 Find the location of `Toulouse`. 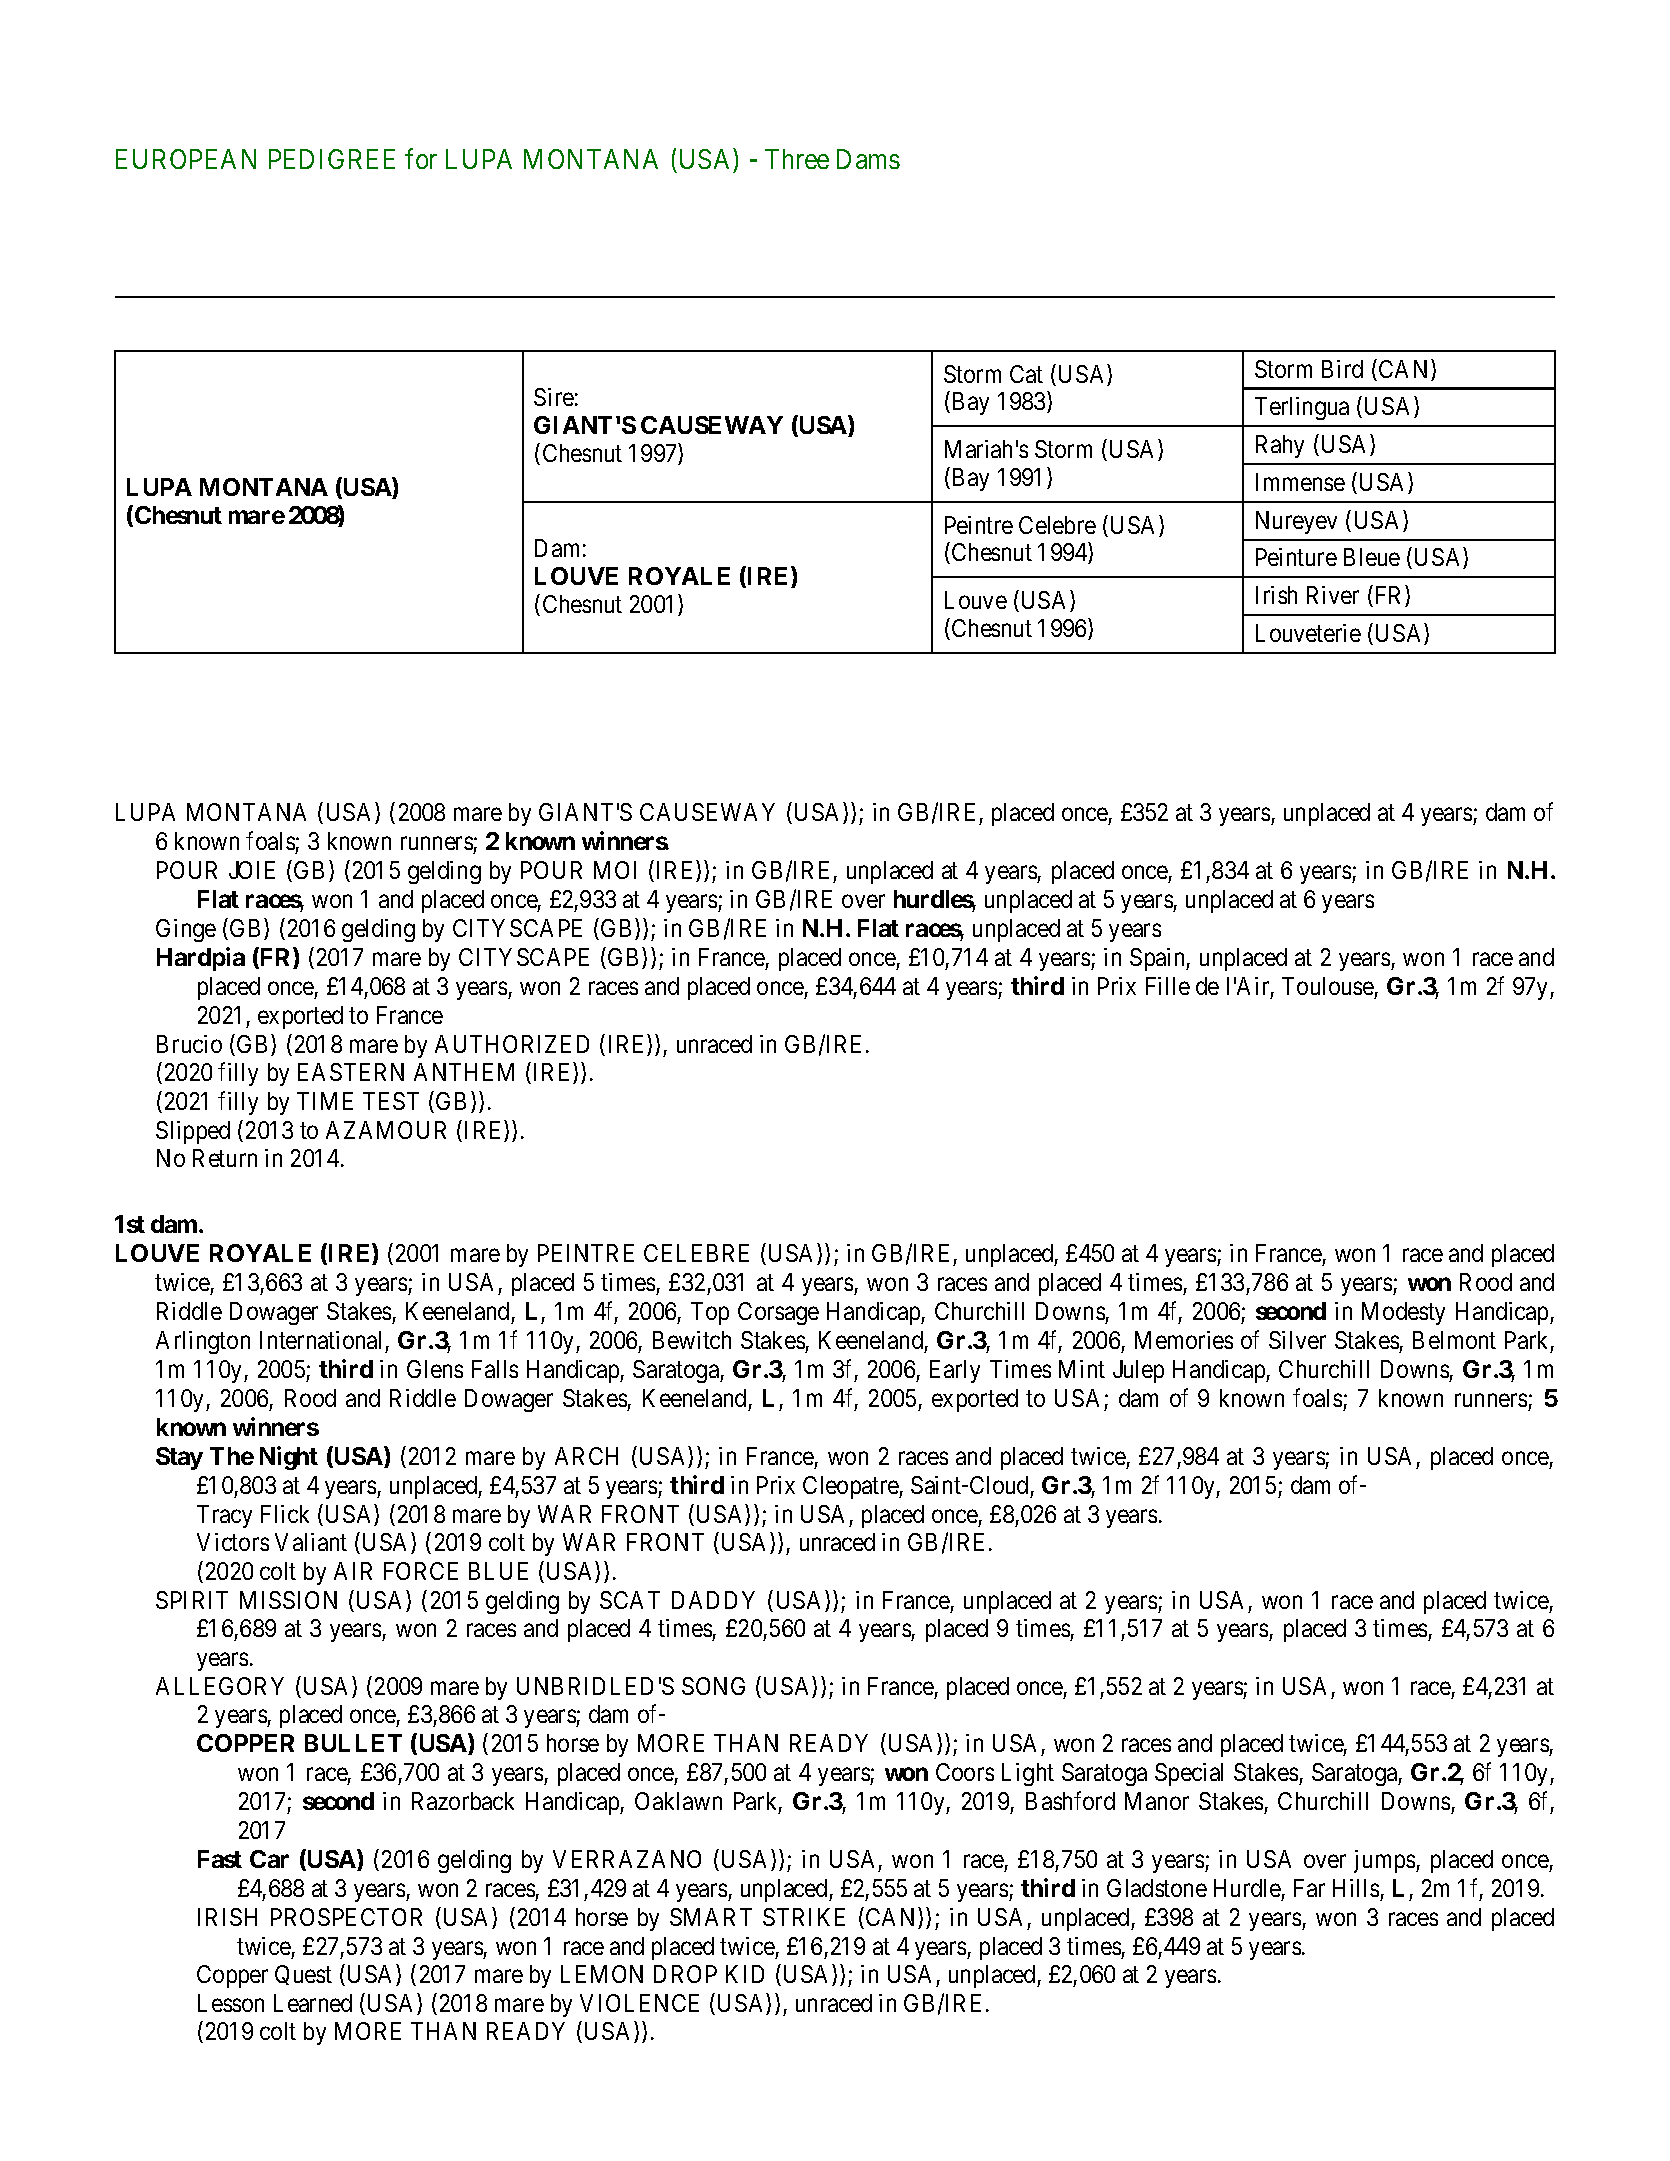

Toulouse is located at coordinates (1328, 988).
